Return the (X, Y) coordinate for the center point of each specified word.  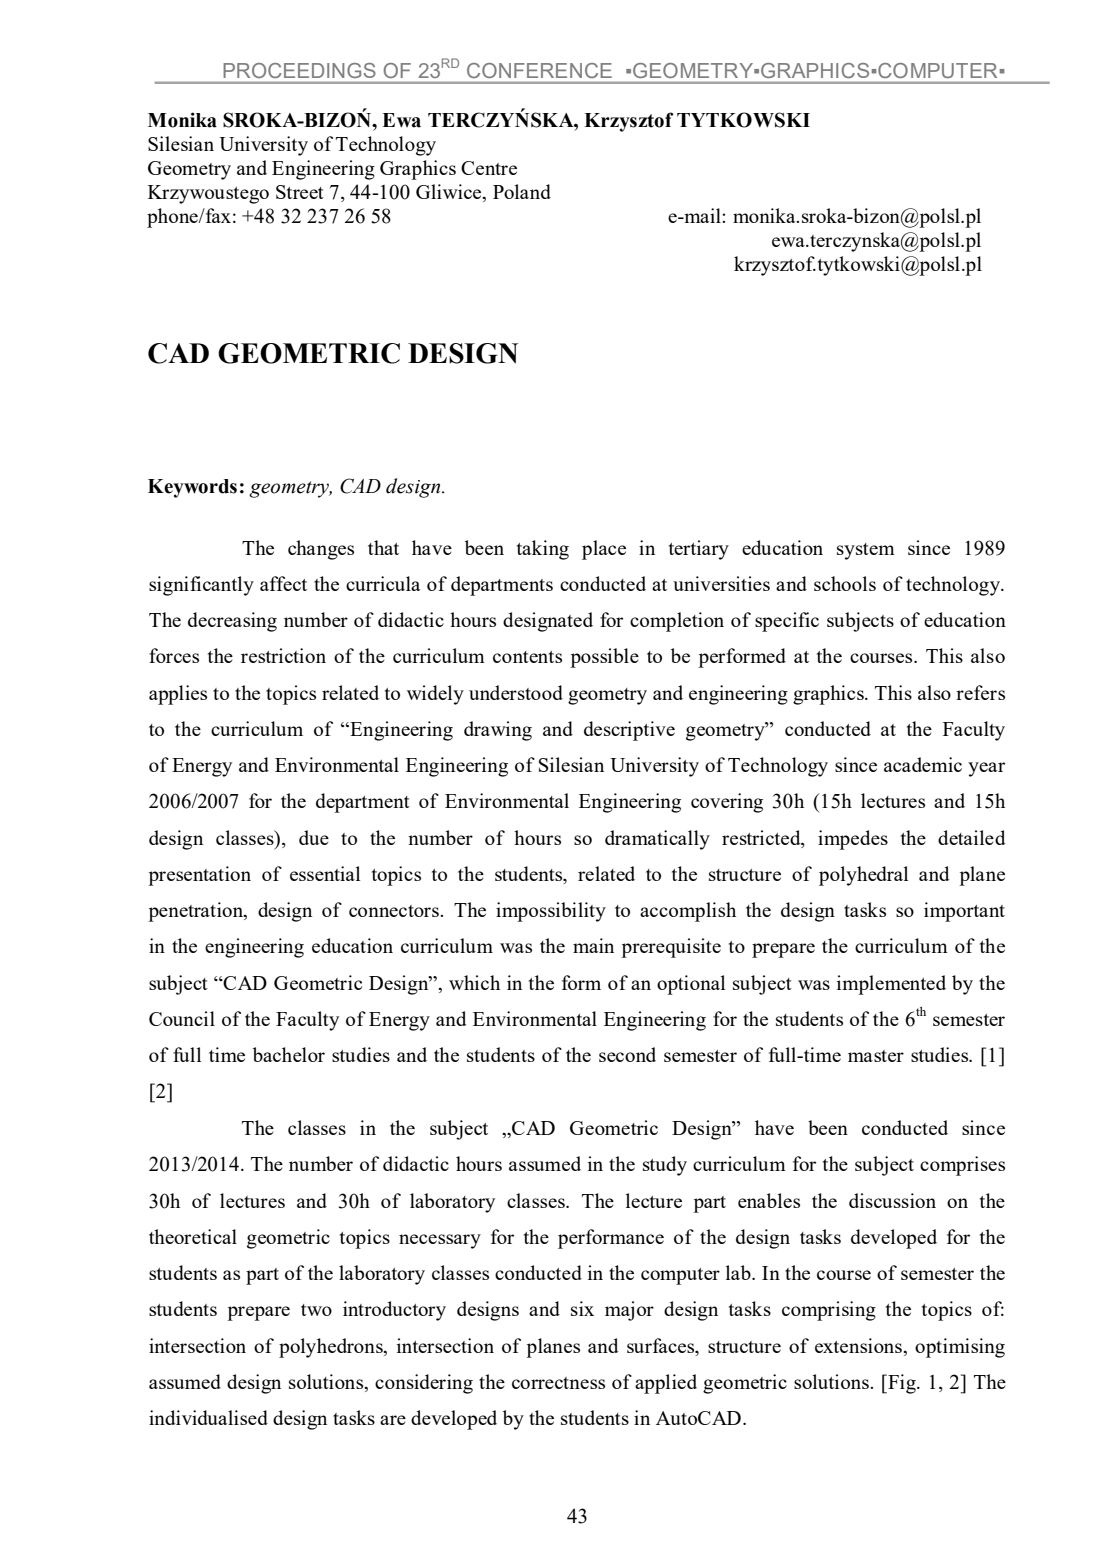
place (604, 550)
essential (325, 873)
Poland (522, 191)
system (866, 551)
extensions (859, 1345)
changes (321, 550)
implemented (891, 985)
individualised (208, 1417)
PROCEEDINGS (299, 70)
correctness (558, 1383)
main (593, 945)
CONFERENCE (539, 70)
